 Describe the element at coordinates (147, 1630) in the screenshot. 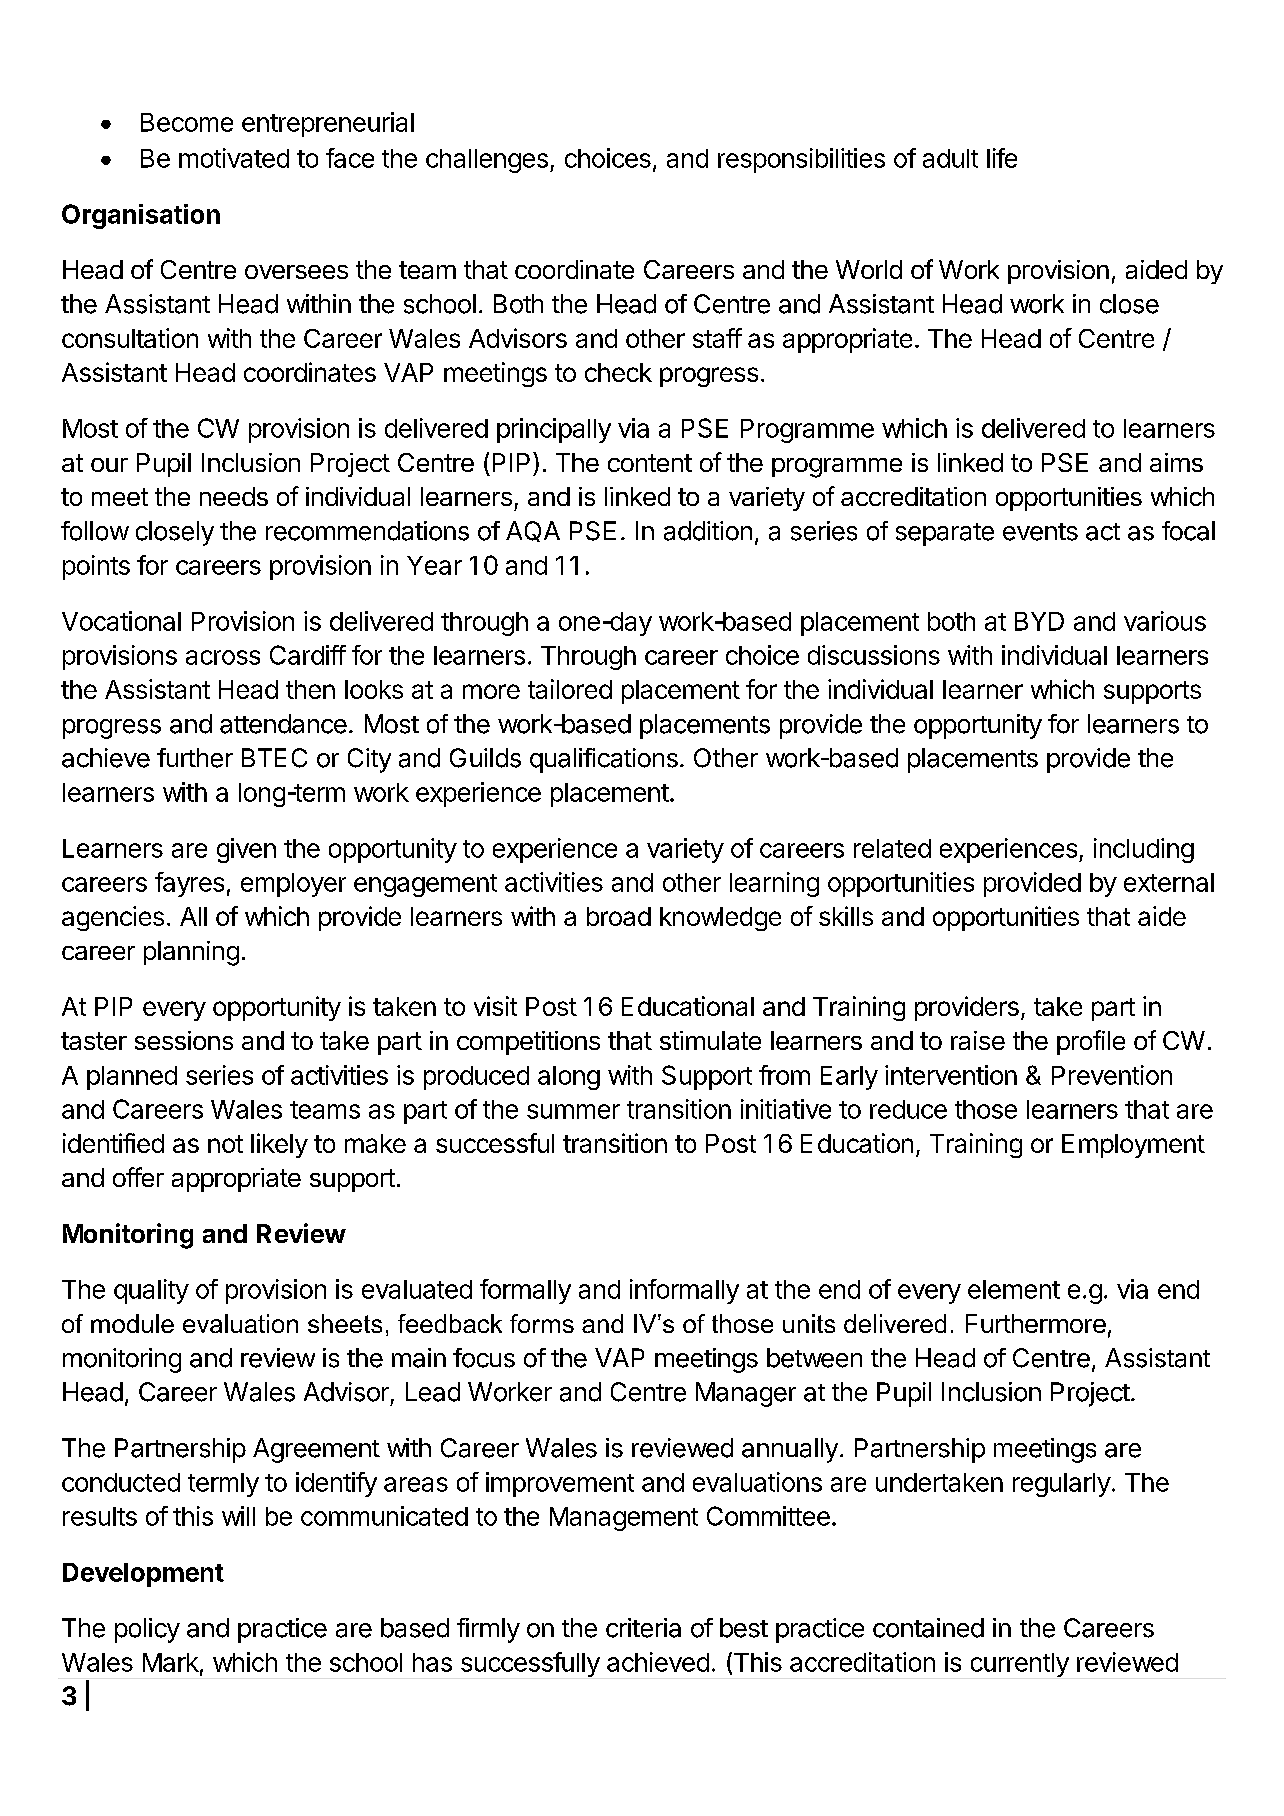

I see `policy` at that location.
